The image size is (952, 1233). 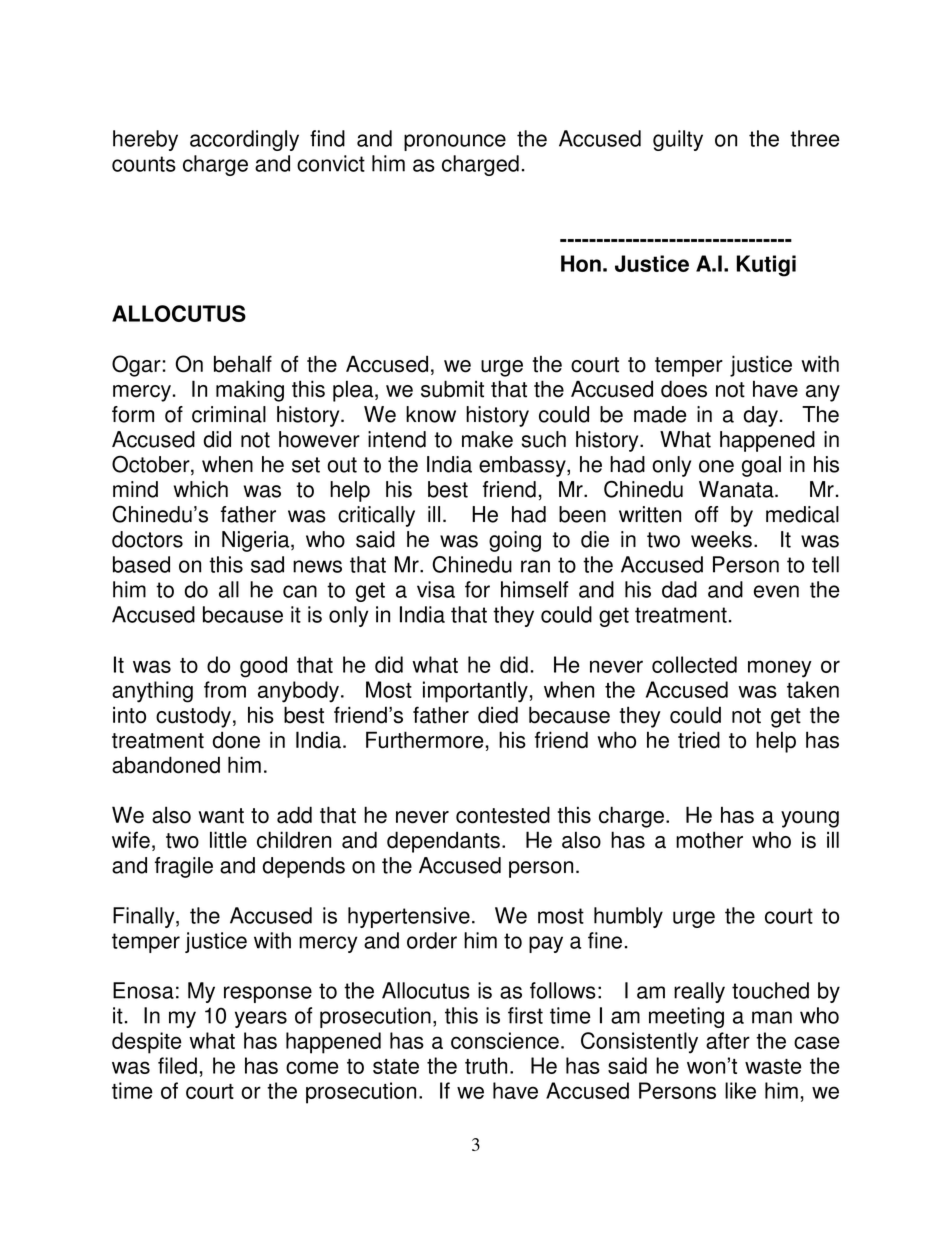 I want to click on filed, so click(x=177, y=1065).
